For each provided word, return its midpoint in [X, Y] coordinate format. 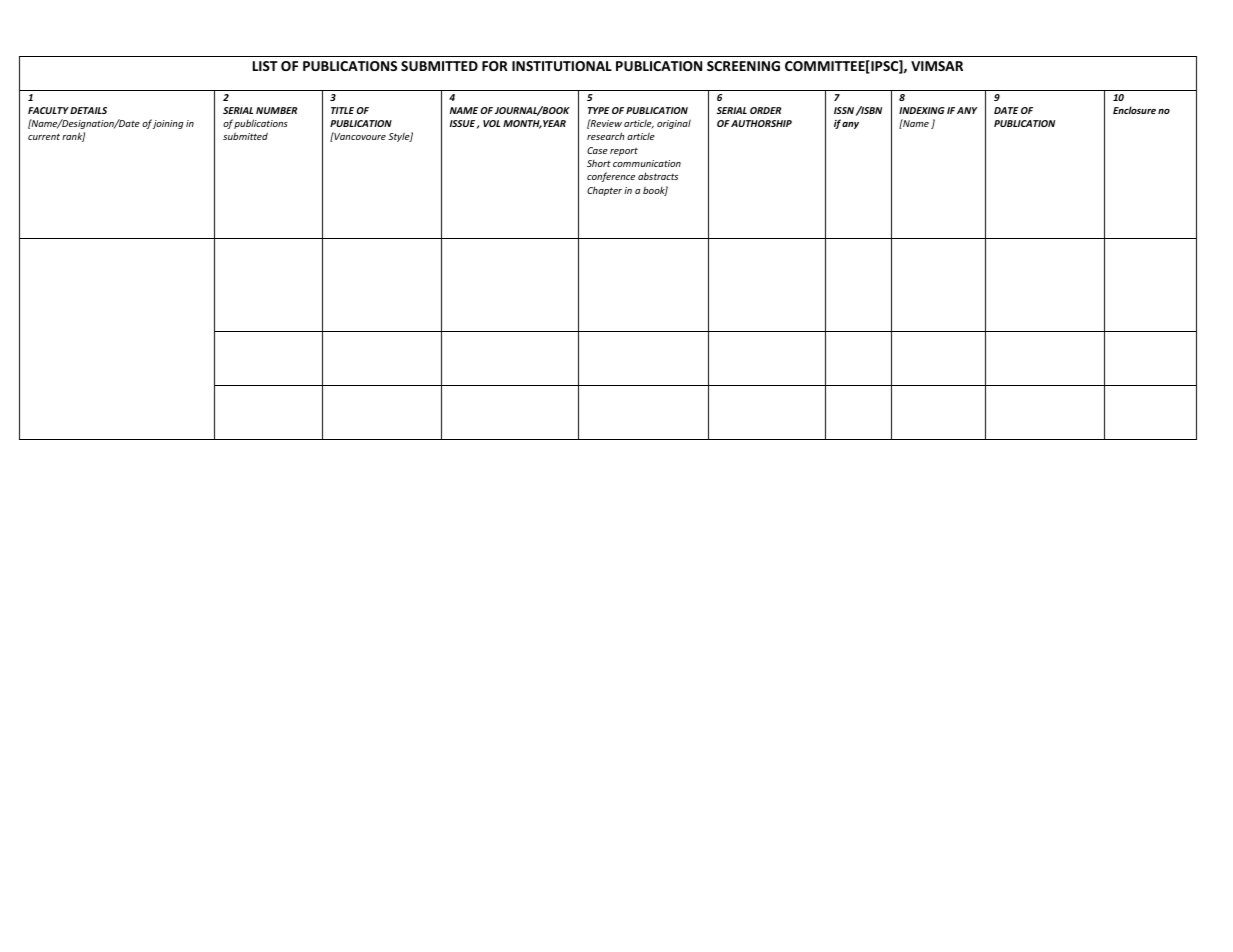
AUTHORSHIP [761, 123]
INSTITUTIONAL [562, 66]
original [674, 124]
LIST [265, 66]
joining [168, 124]
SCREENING [743, 66]
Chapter [604, 191]
